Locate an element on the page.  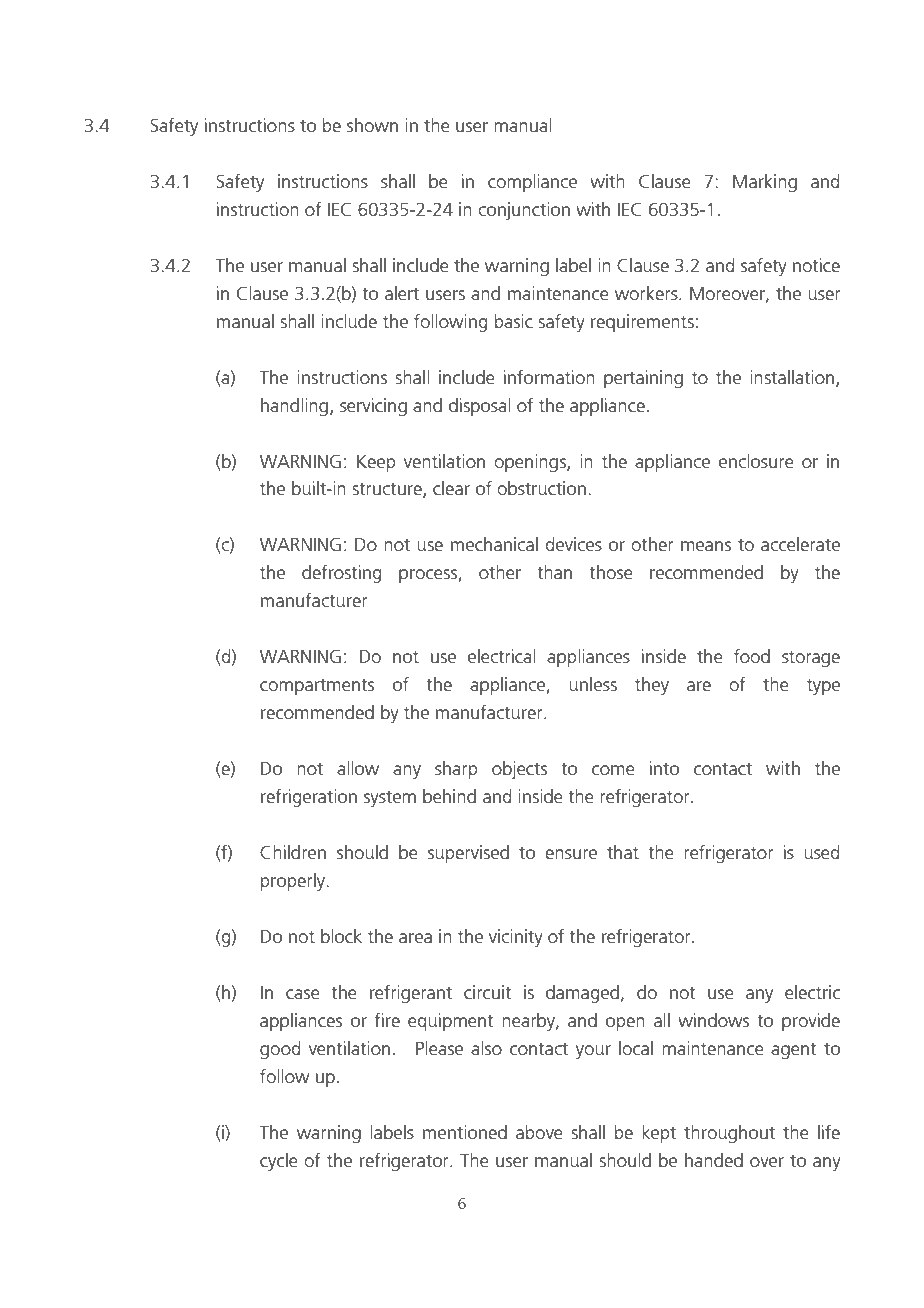
obstruction is located at coordinates (541, 488).
